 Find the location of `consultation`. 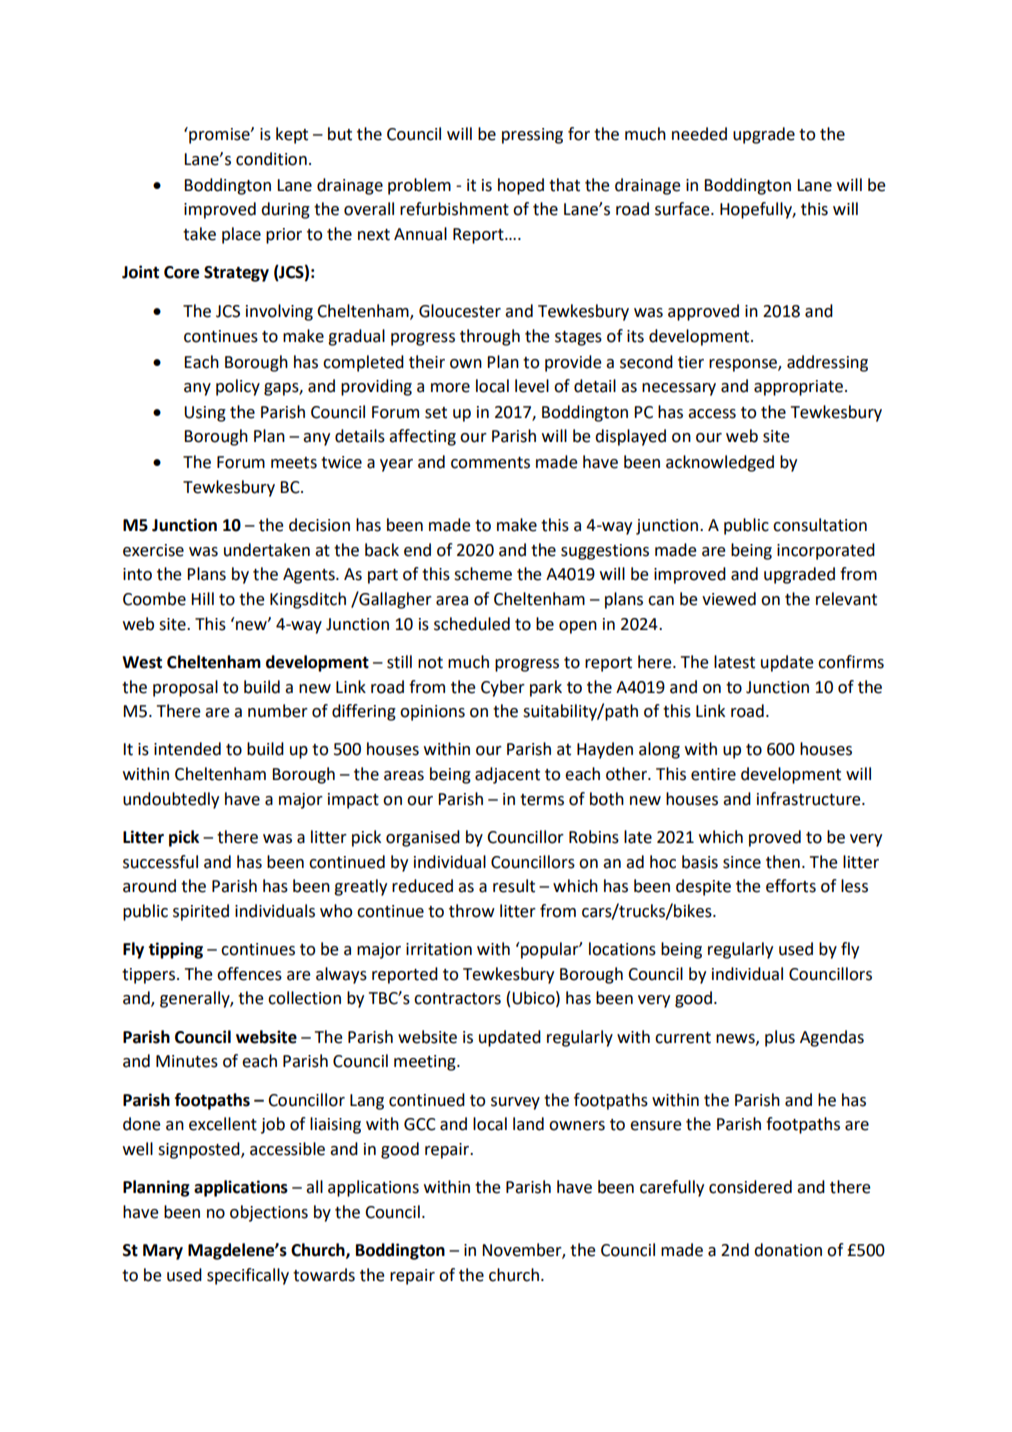

consultation is located at coordinates (820, 525).
